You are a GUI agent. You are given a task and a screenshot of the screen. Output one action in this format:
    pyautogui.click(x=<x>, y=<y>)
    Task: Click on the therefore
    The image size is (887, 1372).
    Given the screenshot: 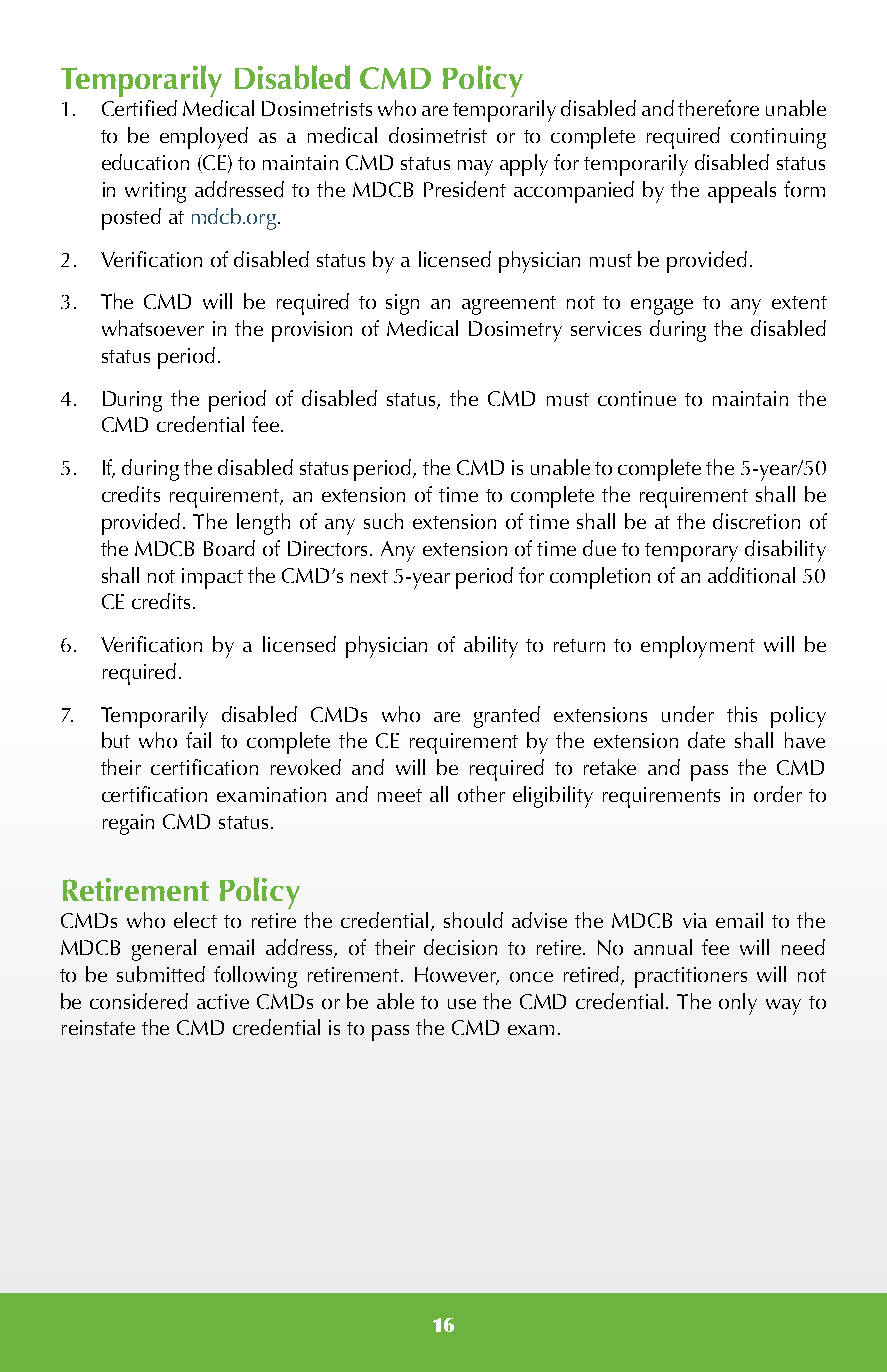 What is the action you would take?
    pyautogui.click(x=718, y=108)
